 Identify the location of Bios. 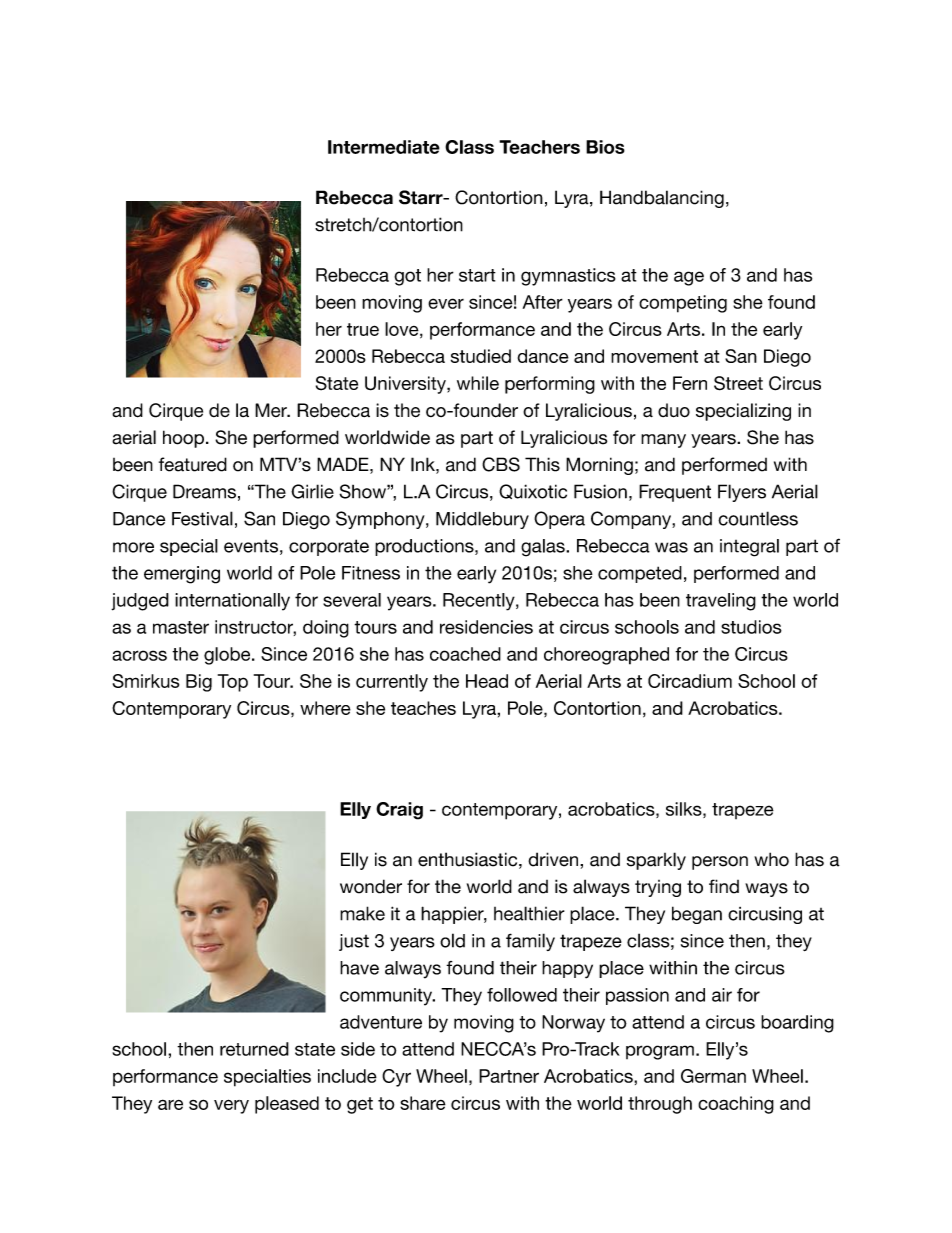
(605, 147).
